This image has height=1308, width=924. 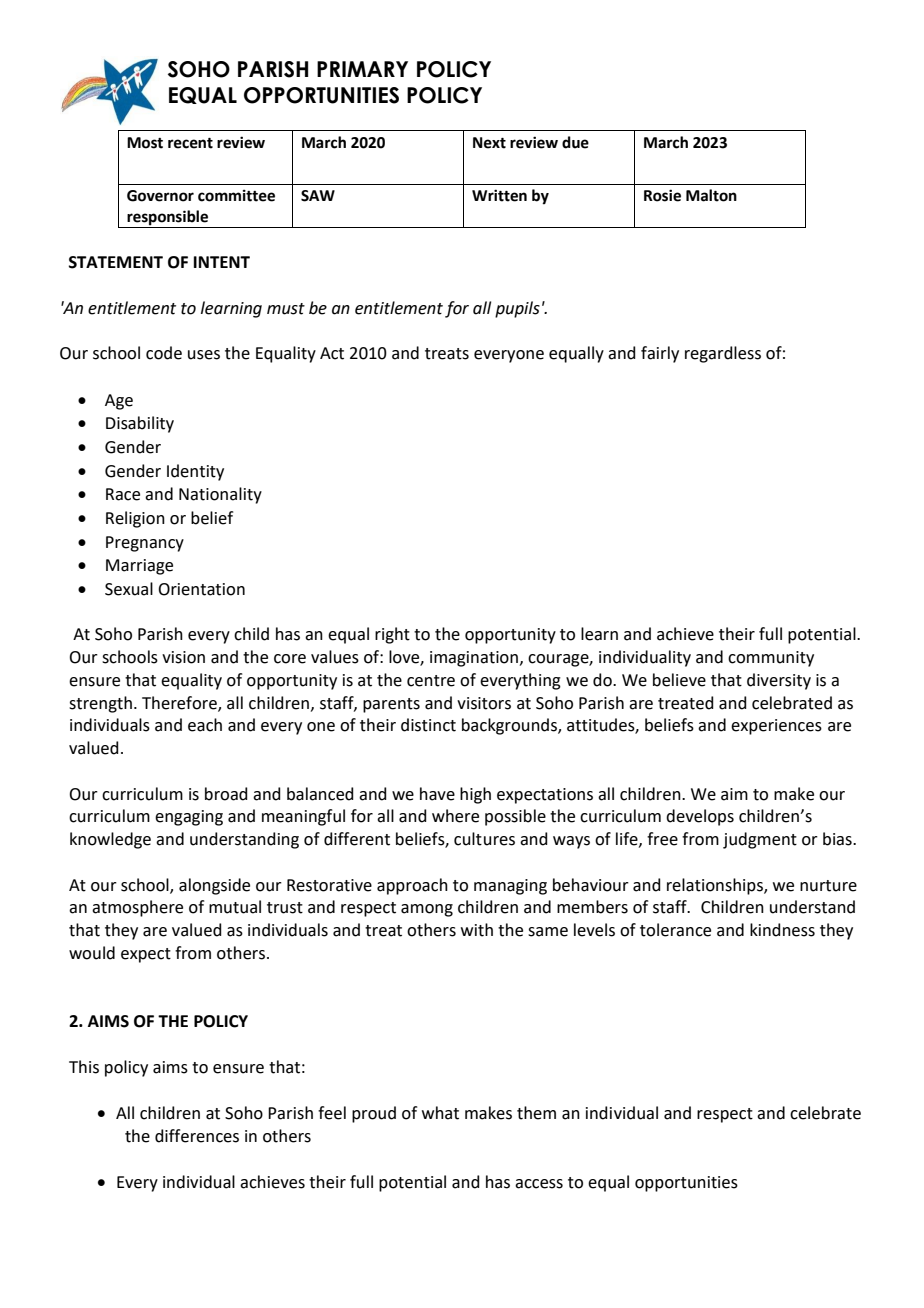 What do you see at coordinates (183, 657) in the image?
I see `vision` at bounding box center [183, 657].
